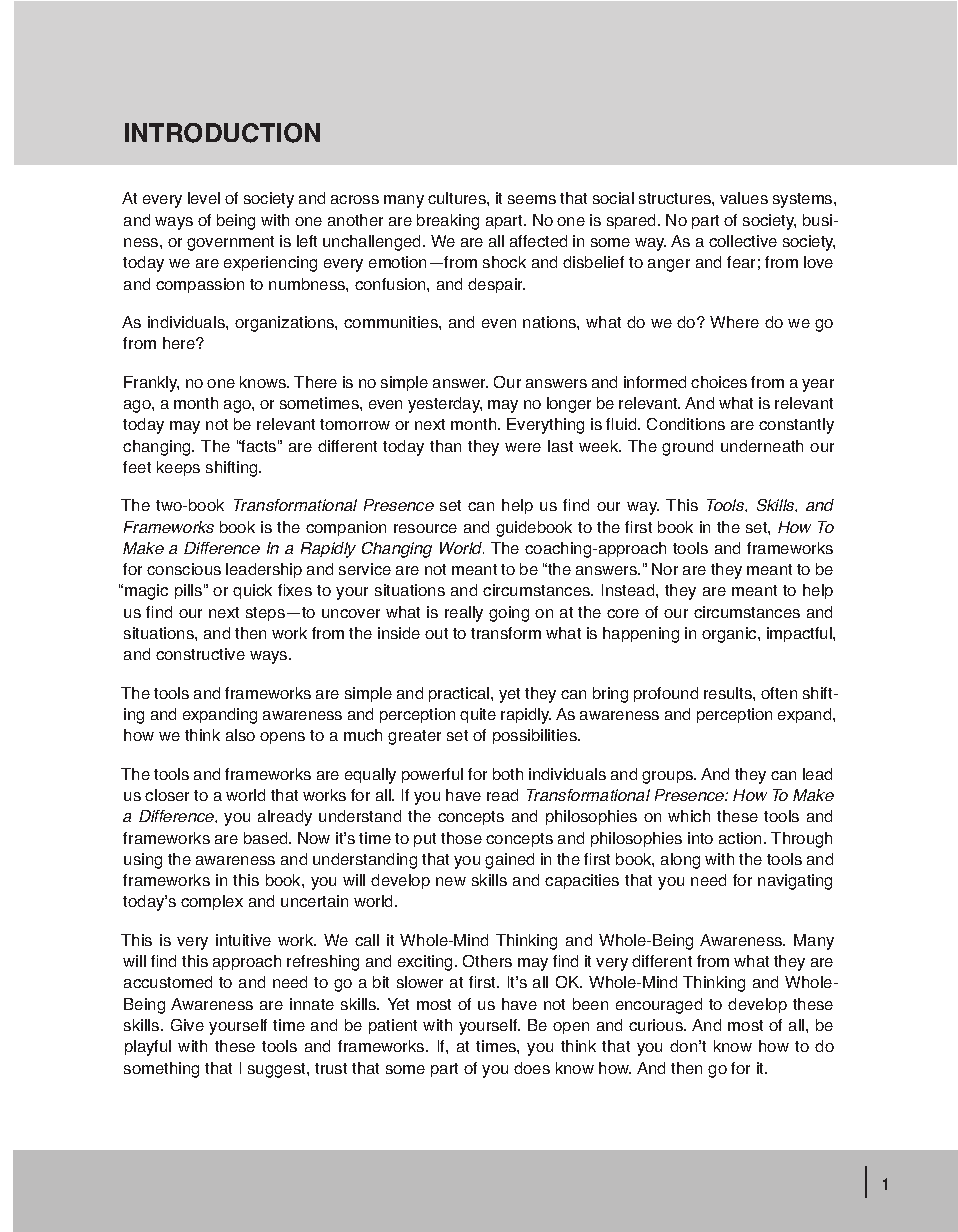 Image resolution: width=958 pixels, height=1232 pixels. What do you see at coordinates (730, 635) in the screenshot?
I see `organic` at bounding box center [730, 635].
